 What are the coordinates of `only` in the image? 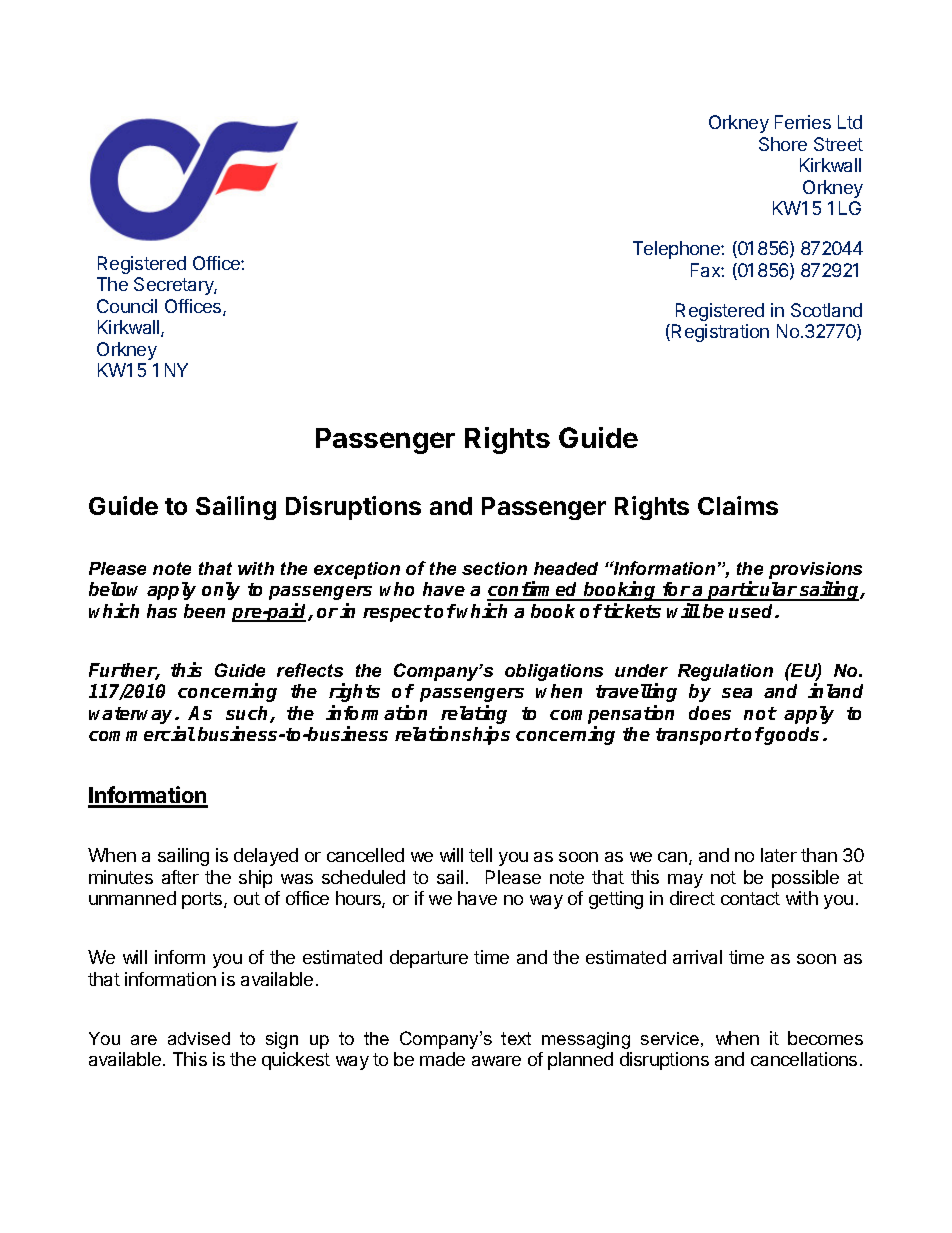 It's located at (221, 591).
